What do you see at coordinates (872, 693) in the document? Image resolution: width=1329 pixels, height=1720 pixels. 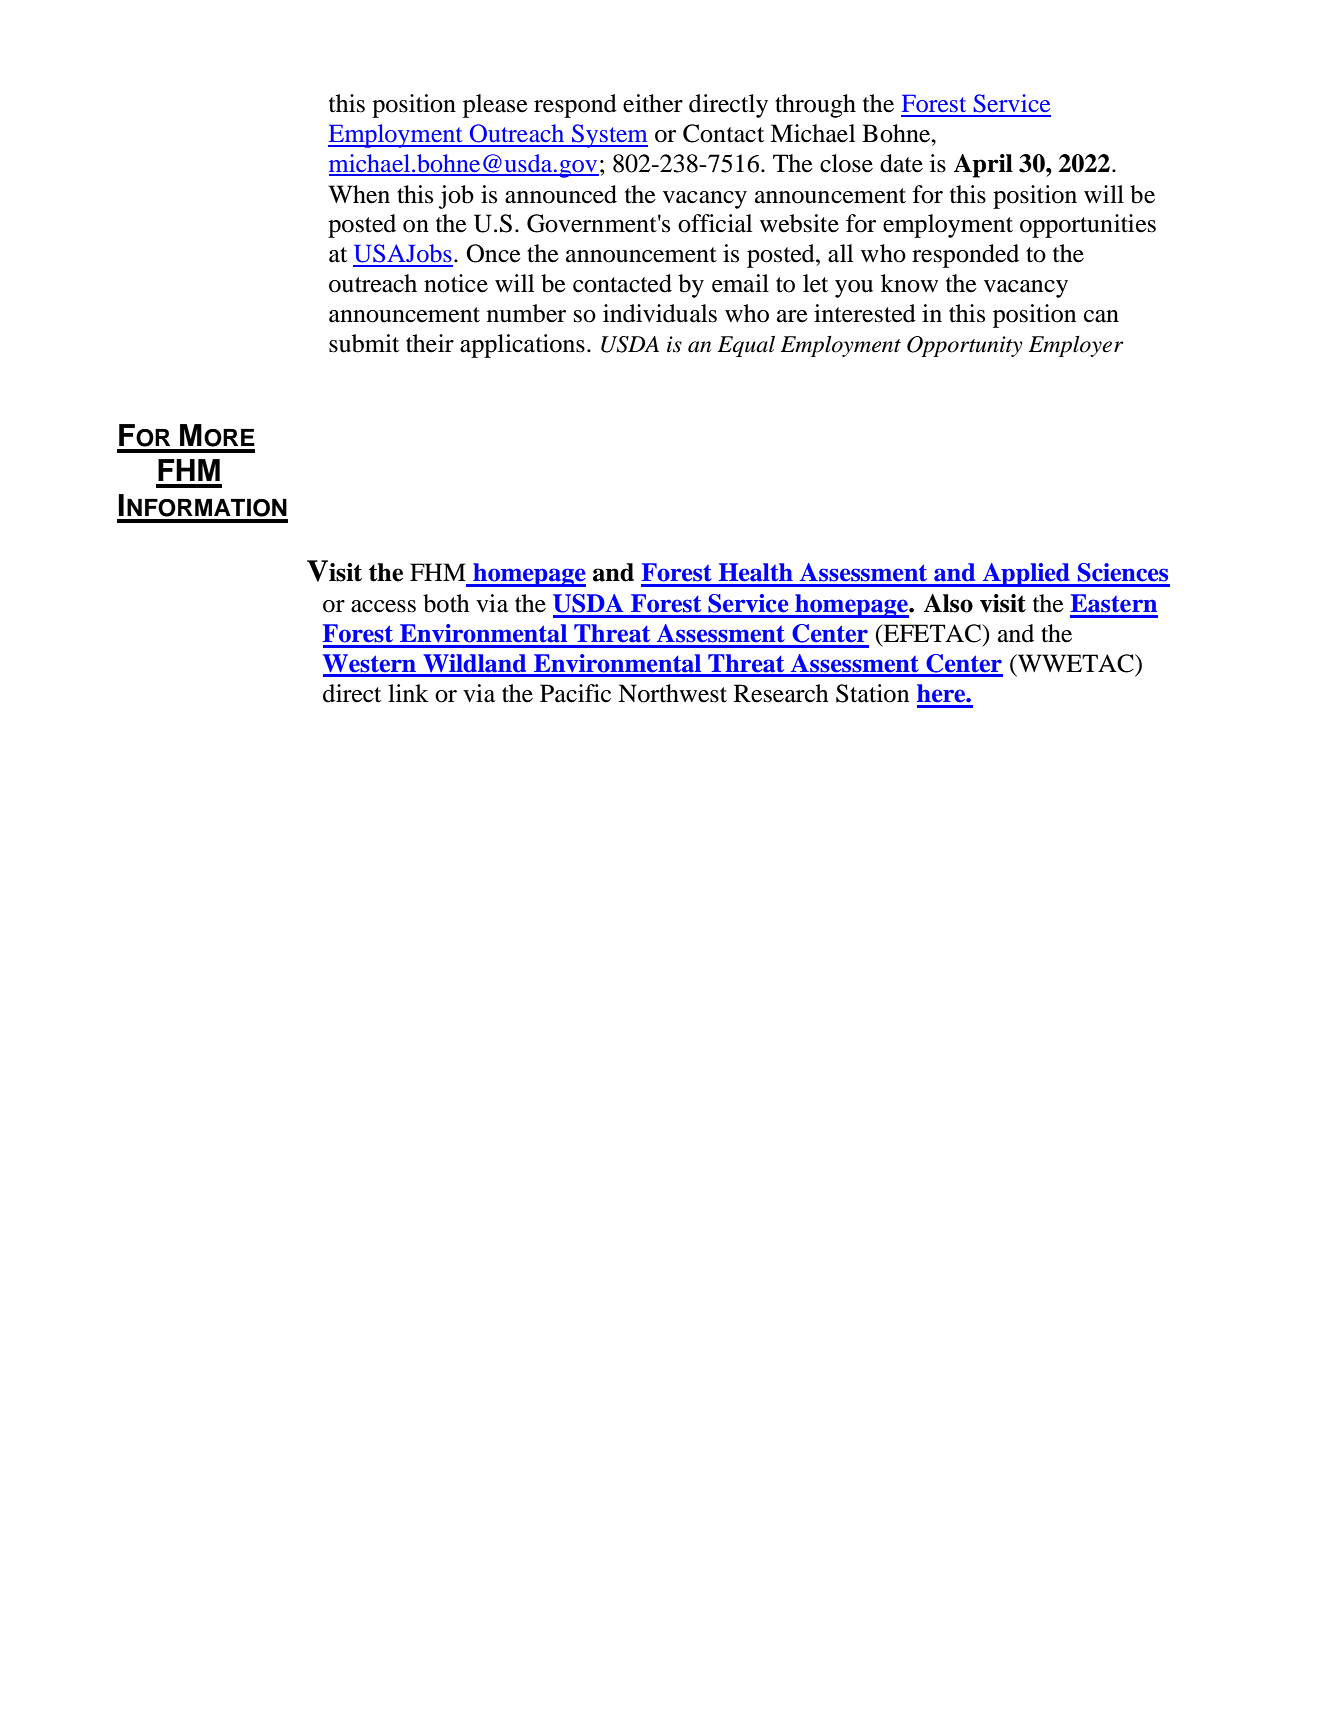 I see `Station` at bounding box center [872, 693].
